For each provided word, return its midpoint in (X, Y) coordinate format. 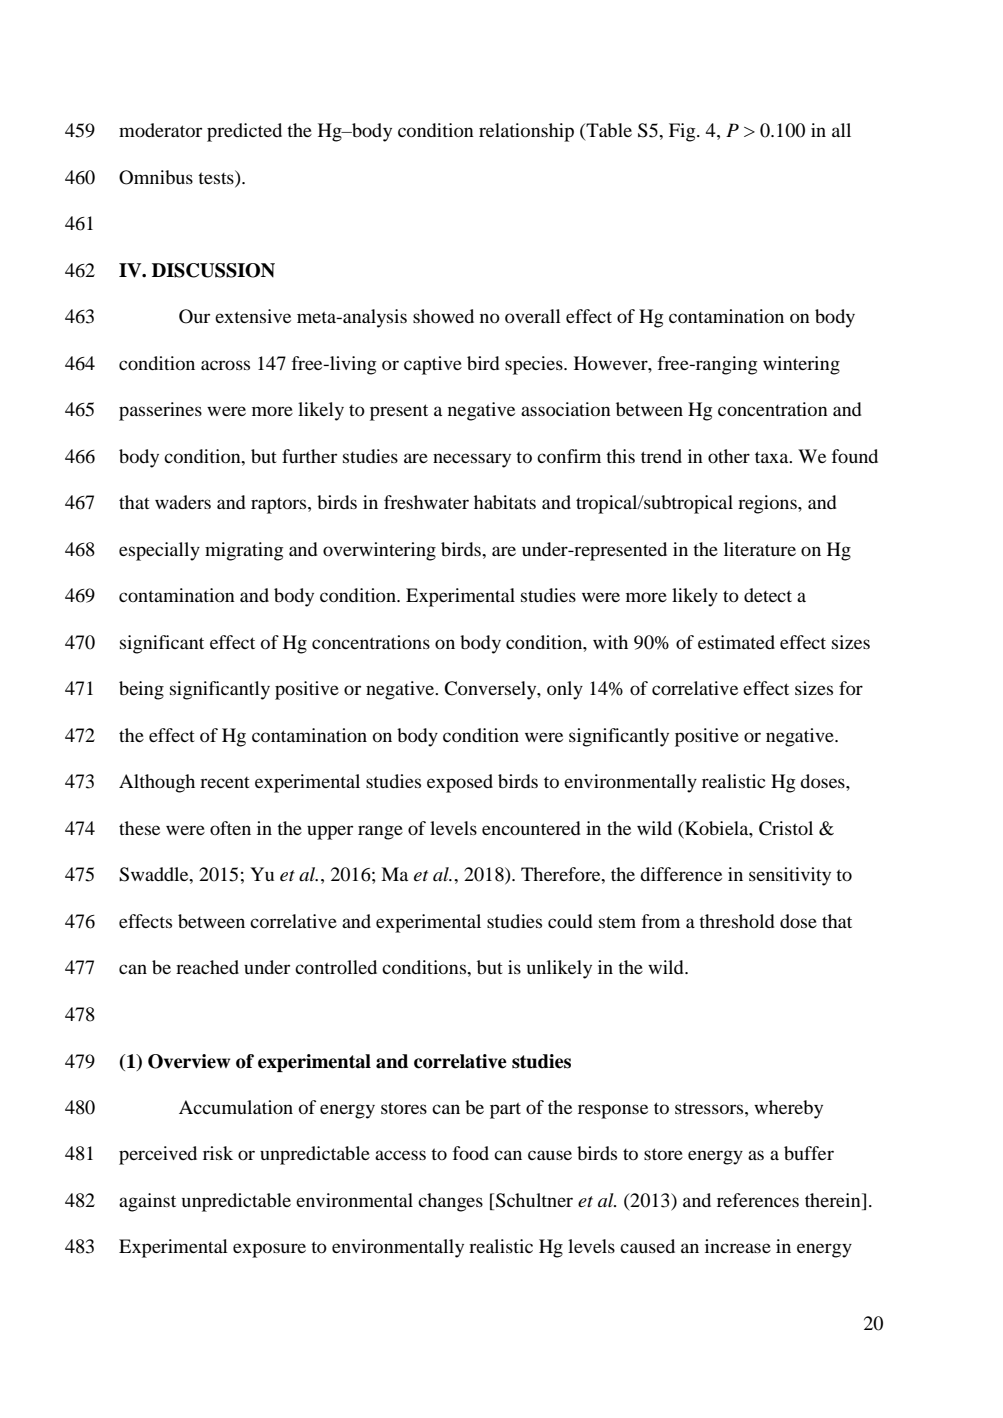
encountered (531, 828)
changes (450, 1202)
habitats (505, 502)
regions (768, 504)
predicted (244, 132)
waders (183, 502)
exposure (269, 1250)
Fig (683, 132)
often (230, 828)
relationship (526, 132)
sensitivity (790, 876)
